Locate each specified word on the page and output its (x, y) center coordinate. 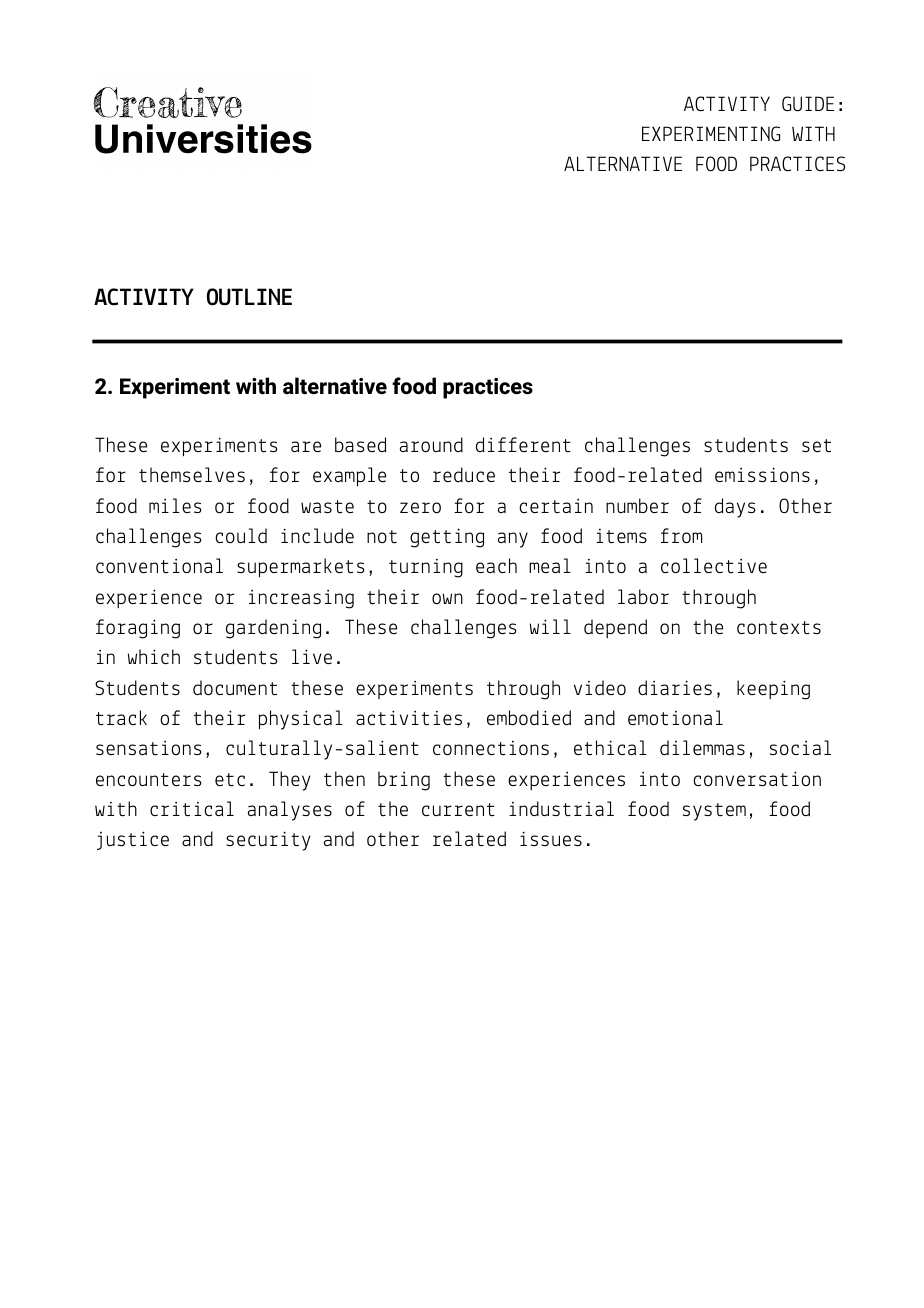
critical (192, 809)
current (458, 809)
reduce (464, 474)
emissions (762, 474)
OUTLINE (249, 297)
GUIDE (808, 104)
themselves (192, 475)
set (816, 446)
